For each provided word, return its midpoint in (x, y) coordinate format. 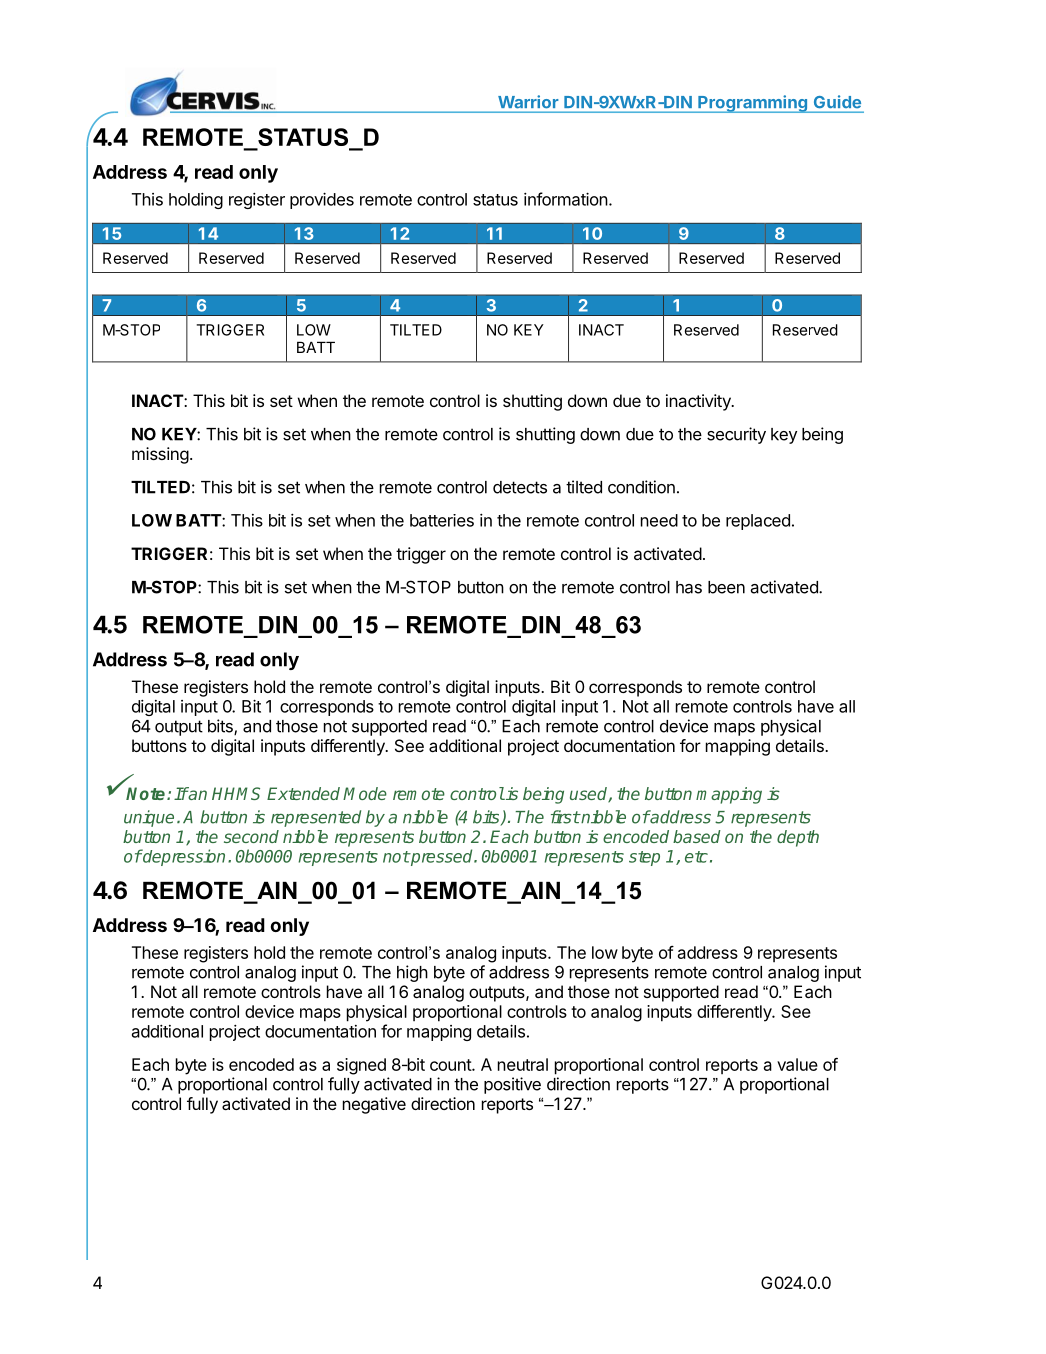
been (726, 587)
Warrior (528, 101)
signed (361, 1066)
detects (520, 487)
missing (160, 455)
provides (322, 200)
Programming (752, 104)
